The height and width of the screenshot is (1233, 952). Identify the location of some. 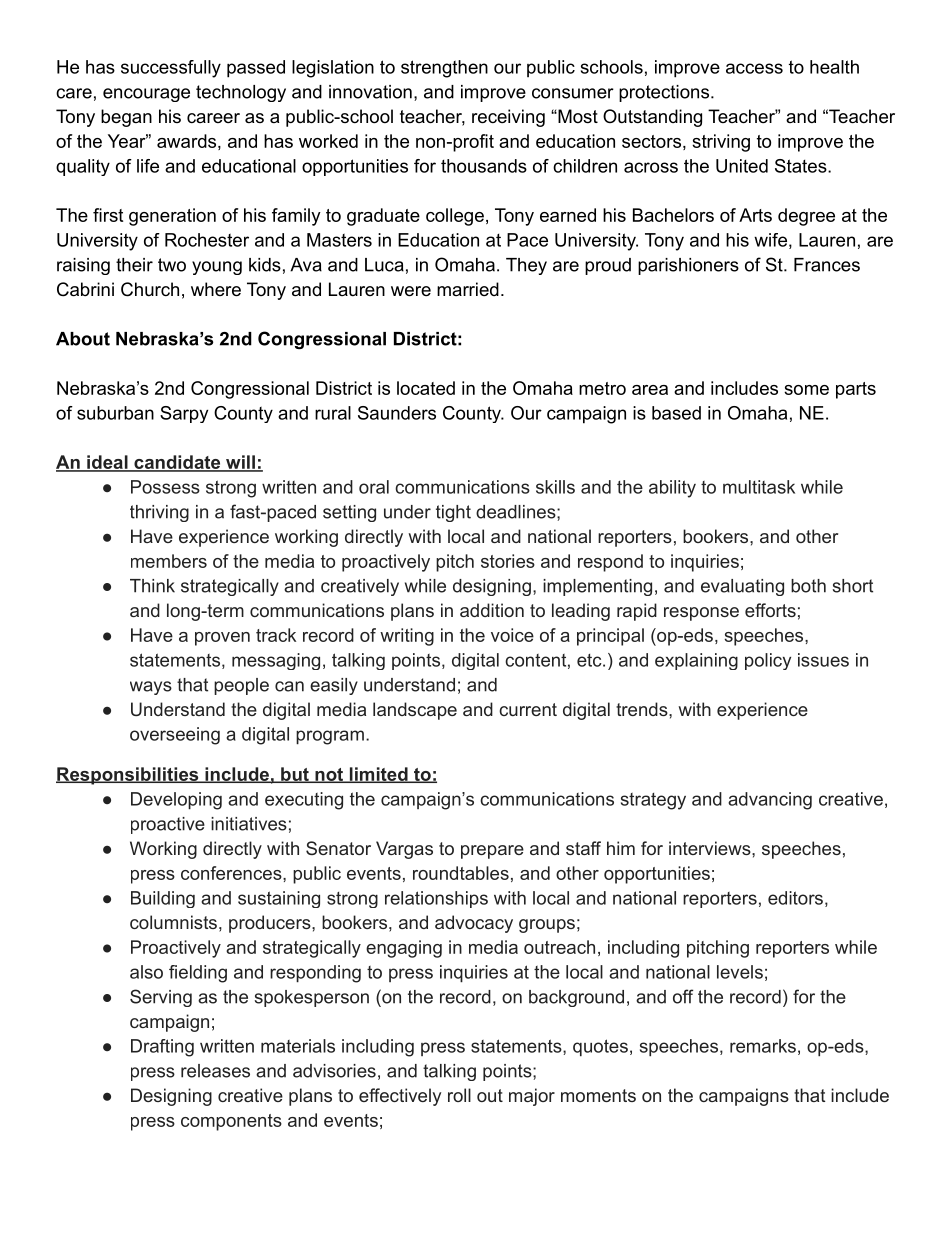
(806, 390).
